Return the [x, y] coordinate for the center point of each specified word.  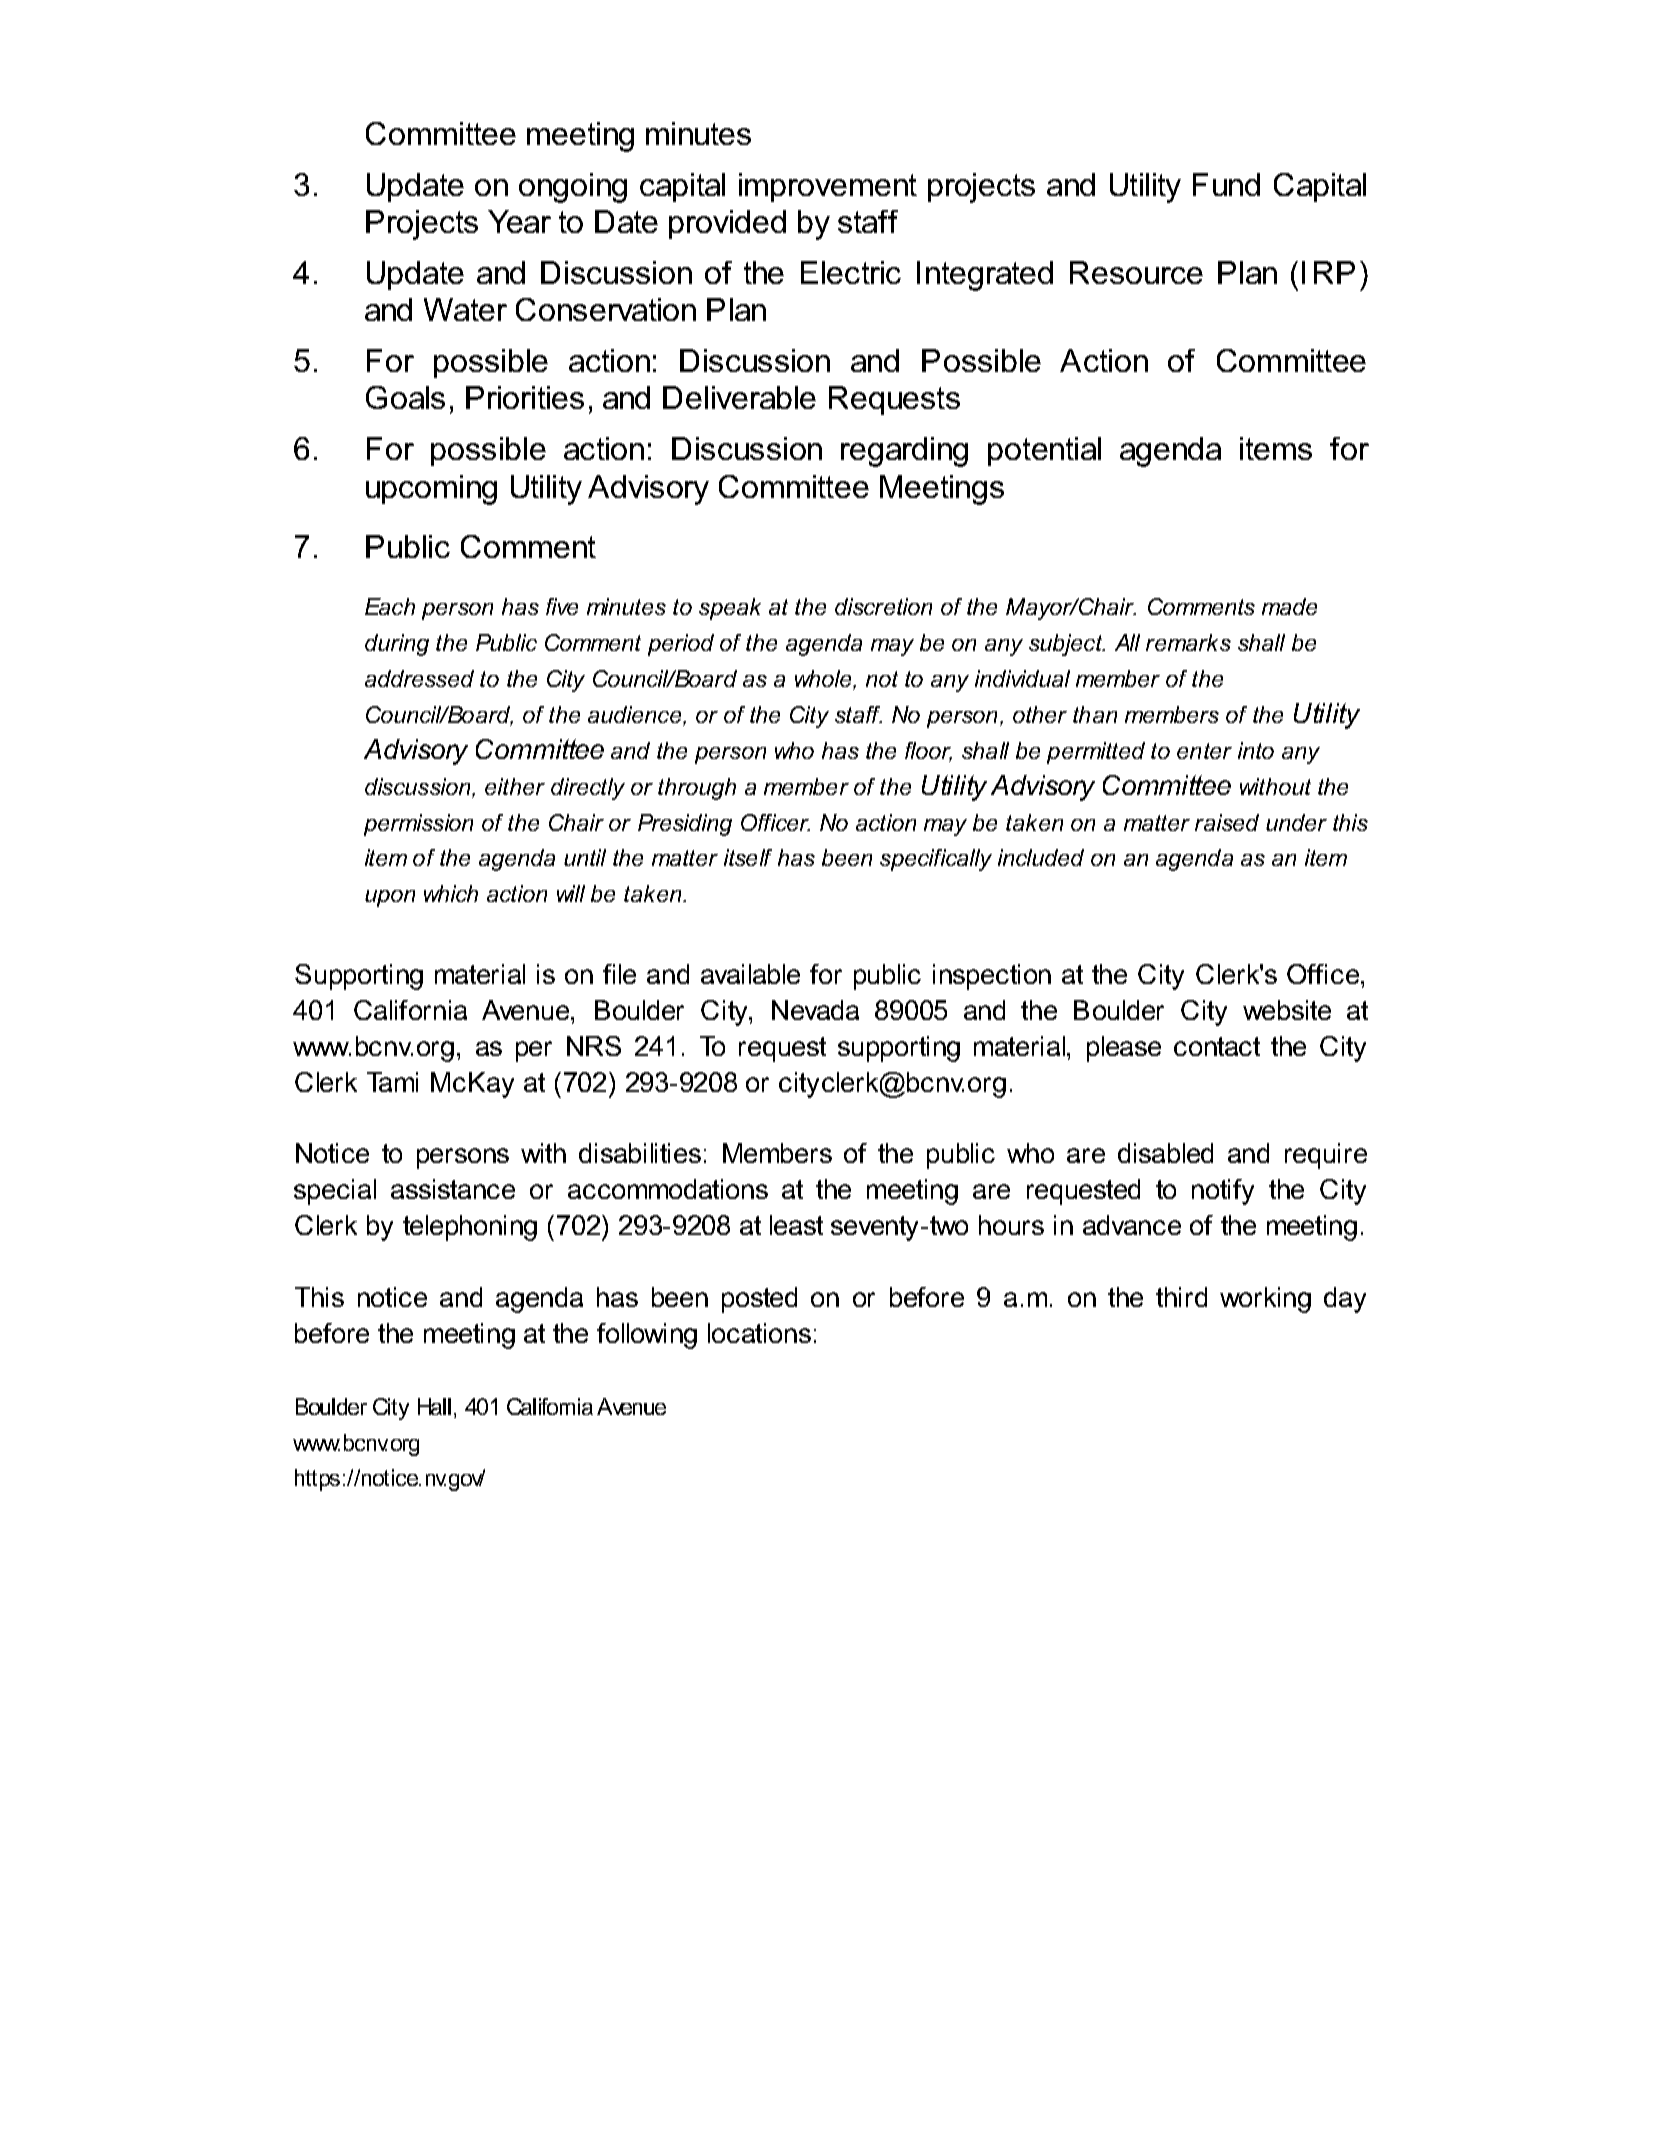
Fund [1226, 184]
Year [519, 221]
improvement [828, 187]
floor [928, 752]
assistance [453, 1189]
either [515, 786]
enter [1204, 751]
